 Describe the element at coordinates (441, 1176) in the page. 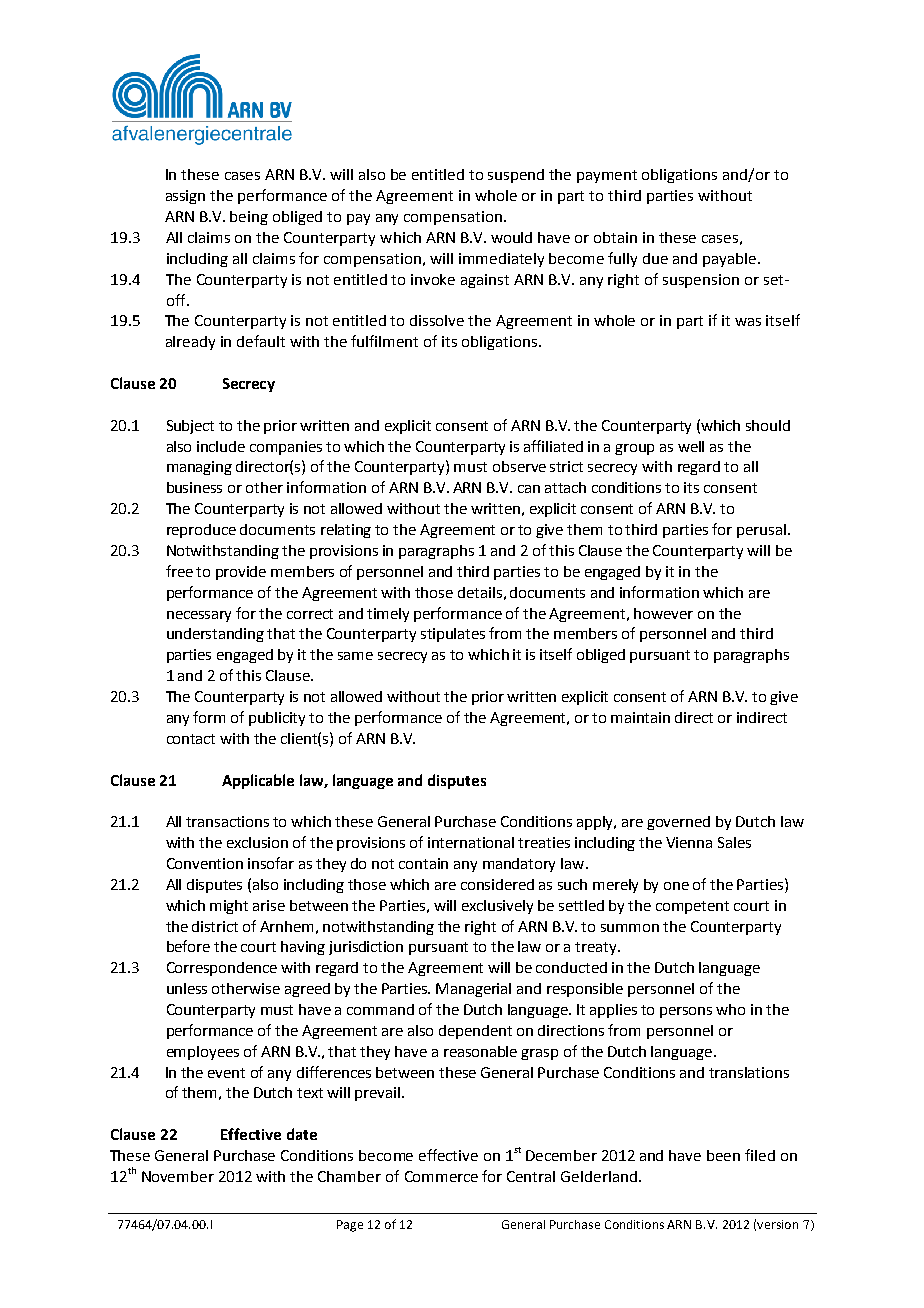

I see `Commerce` at that location.
